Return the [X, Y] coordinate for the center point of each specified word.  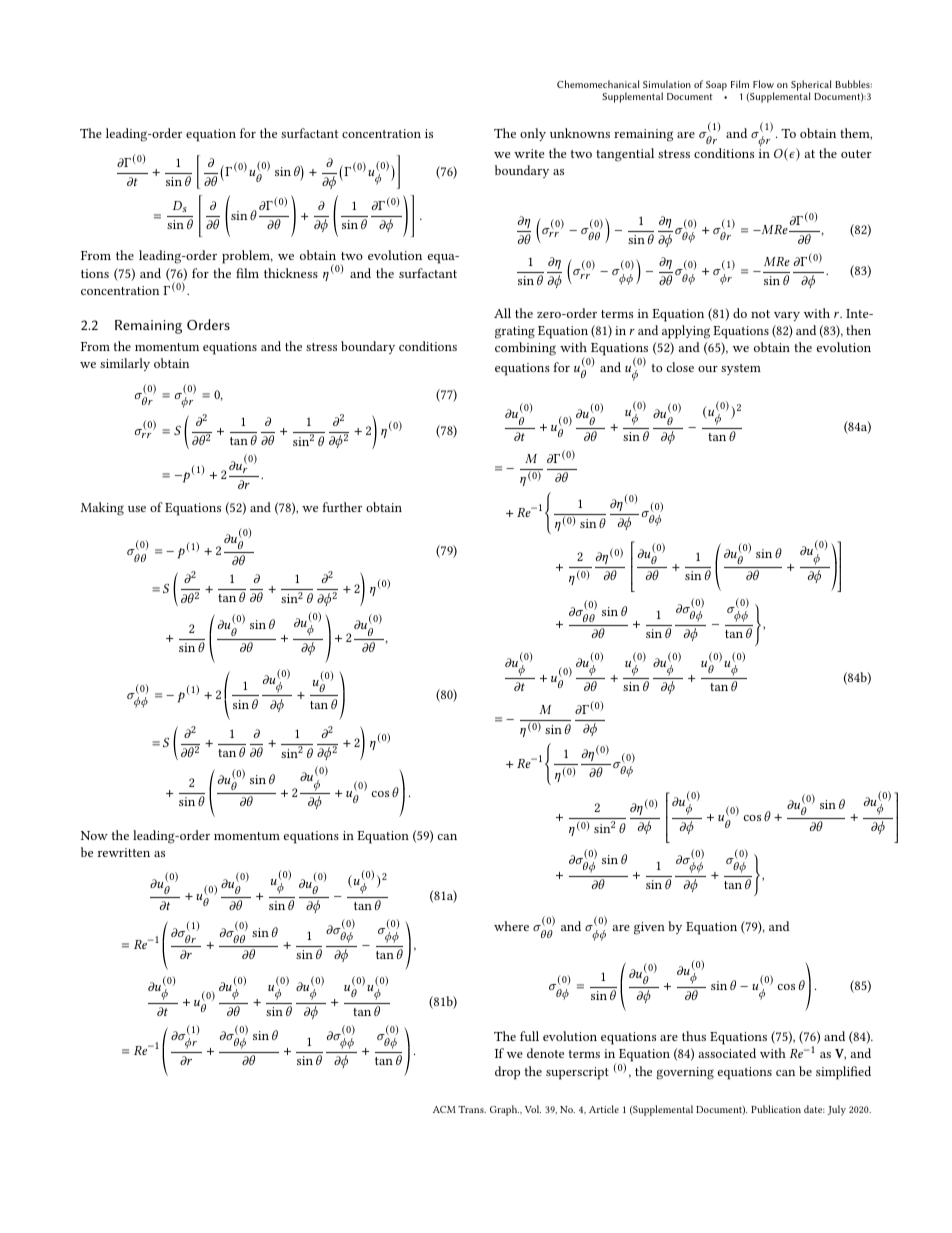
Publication [776, 1109]
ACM [444, 1109]
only [533, 134]
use [137, 509]
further [342, 507]
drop [507, 1073]
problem [247, 257]
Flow [763, 84]
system [741, 369]
